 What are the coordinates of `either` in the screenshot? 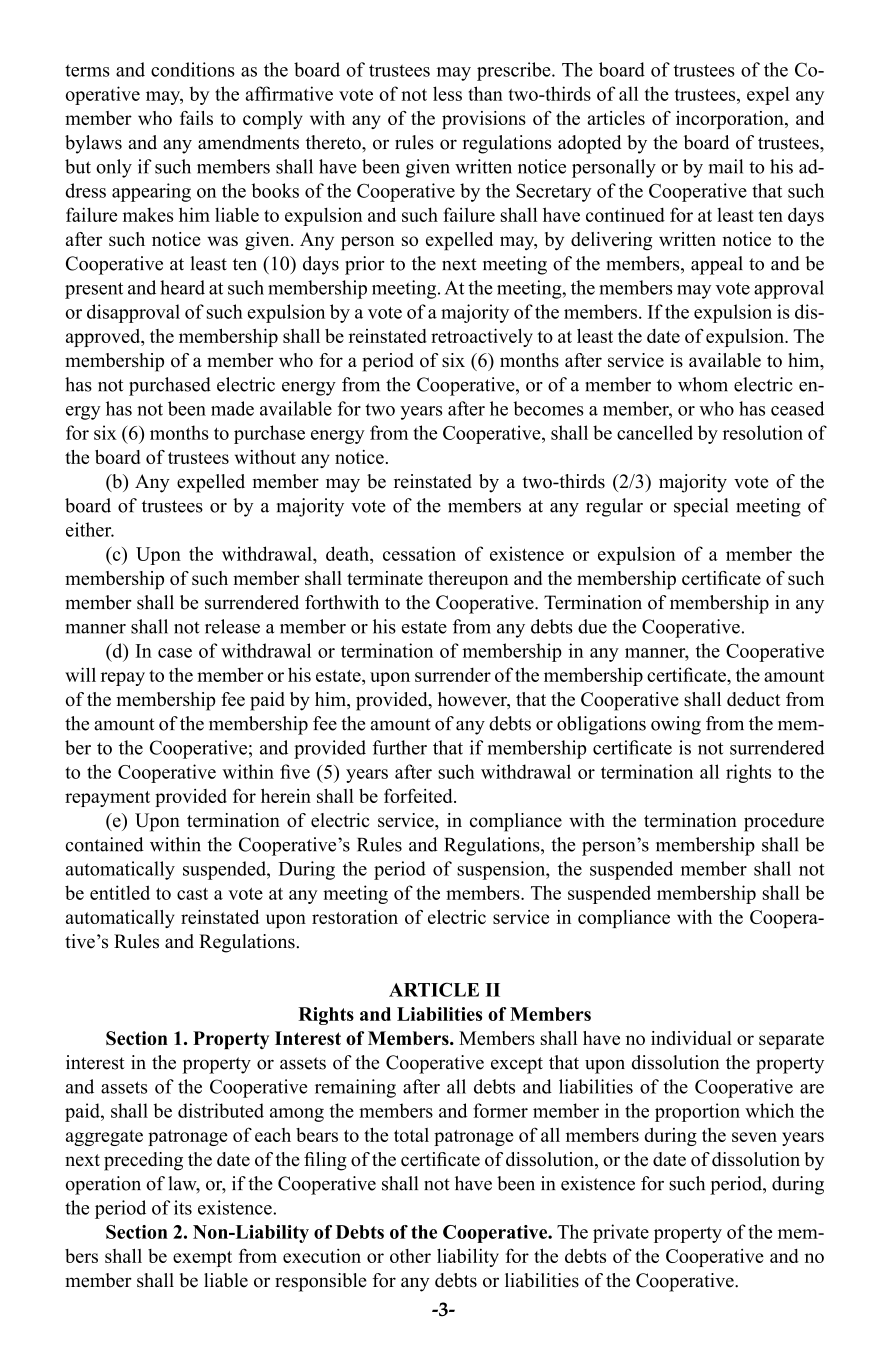 It's located at (90, 529).
